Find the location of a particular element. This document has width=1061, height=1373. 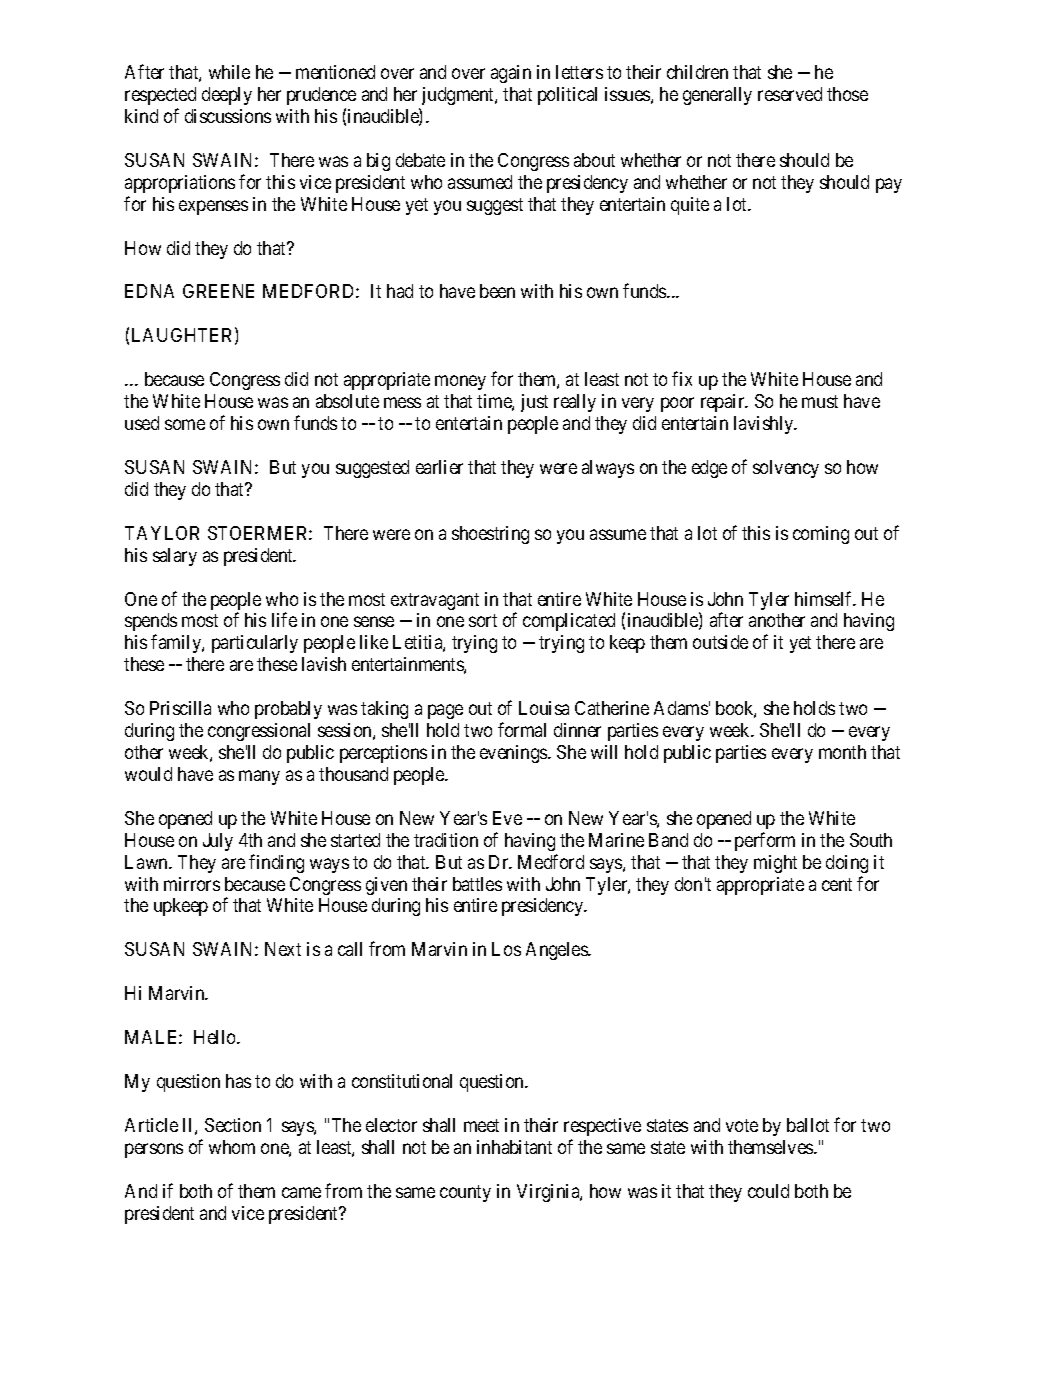

sort is located at coordinates (483, 620).
